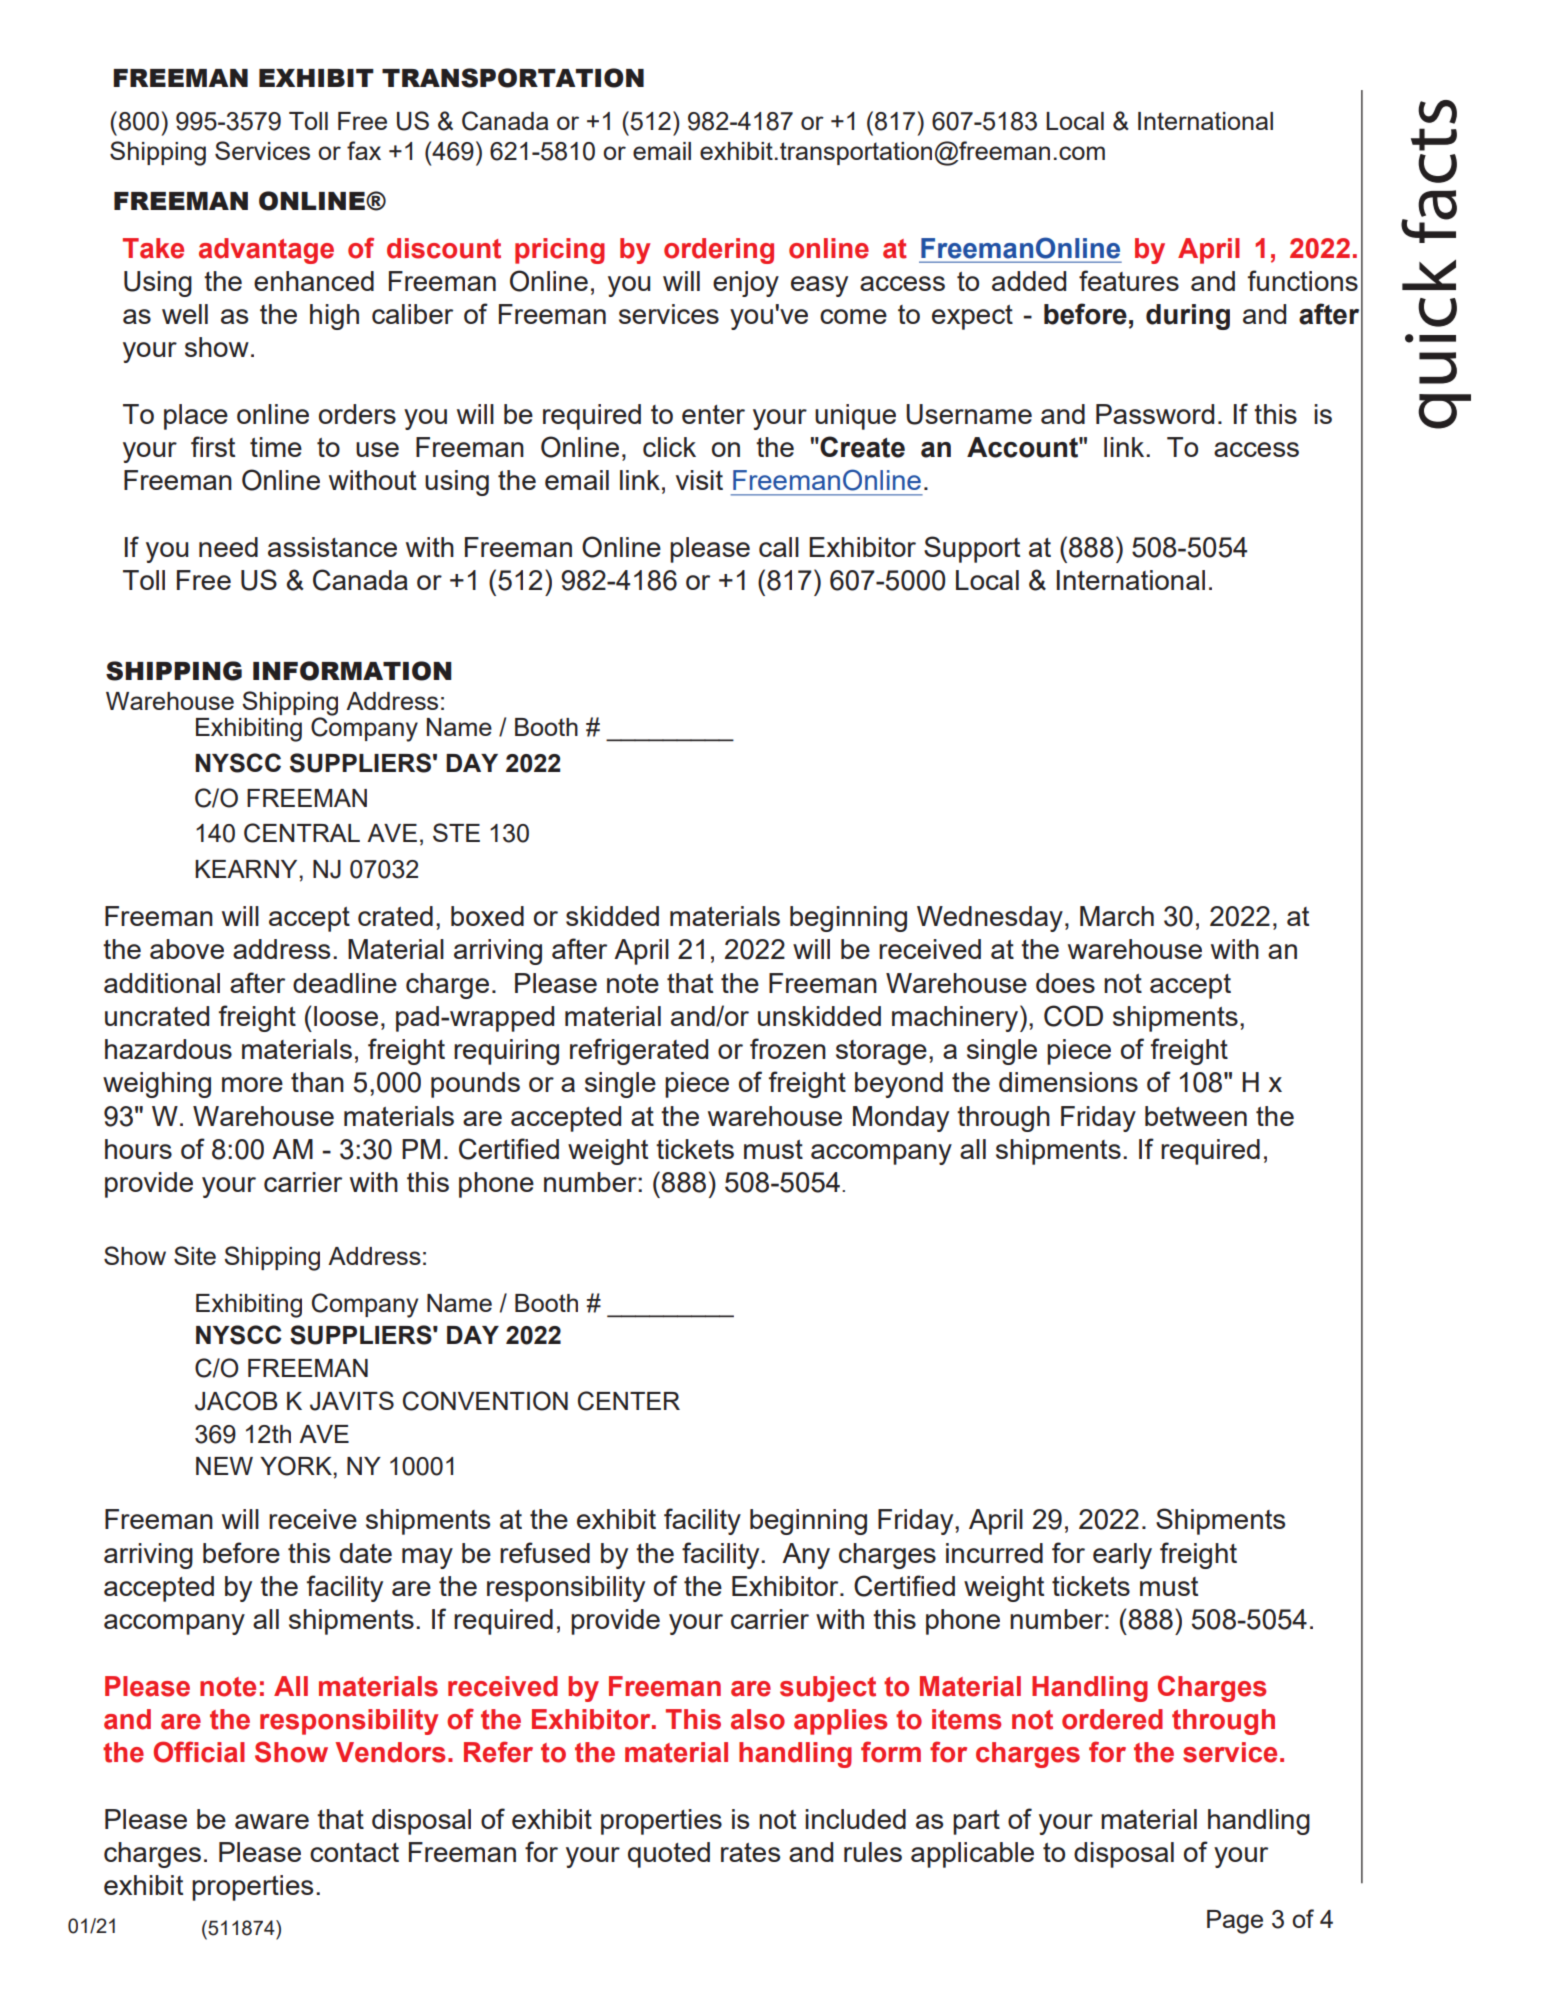  I want to click on Site, so click(195, 1255).
